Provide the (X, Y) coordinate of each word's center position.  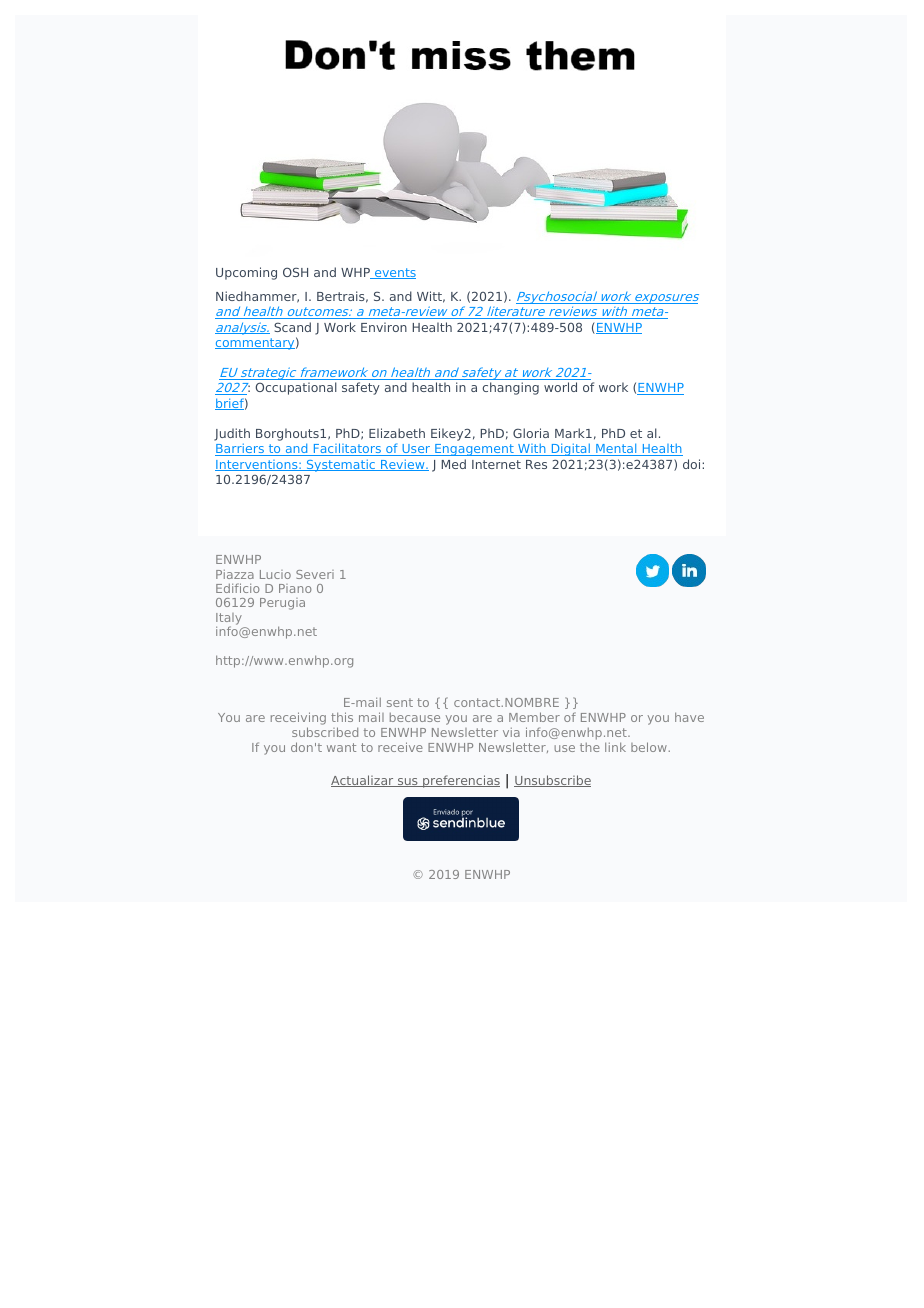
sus (408, 782)
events (394, 273)
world (560, 387)
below (649, 747)
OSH (295, 272)
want (341, 747)
